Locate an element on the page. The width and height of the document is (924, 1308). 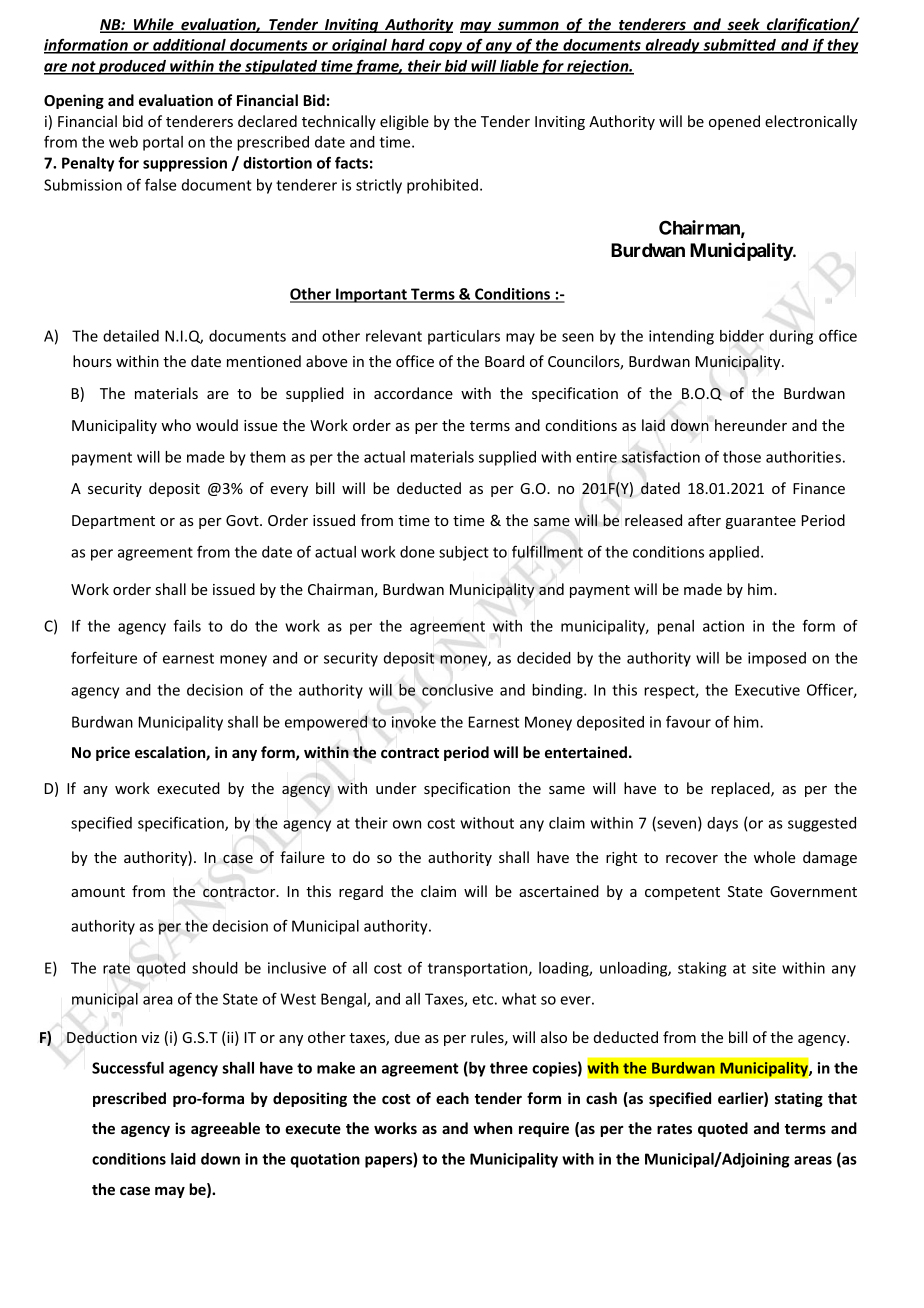
agreeable is located at coordinates (225, 1129).
